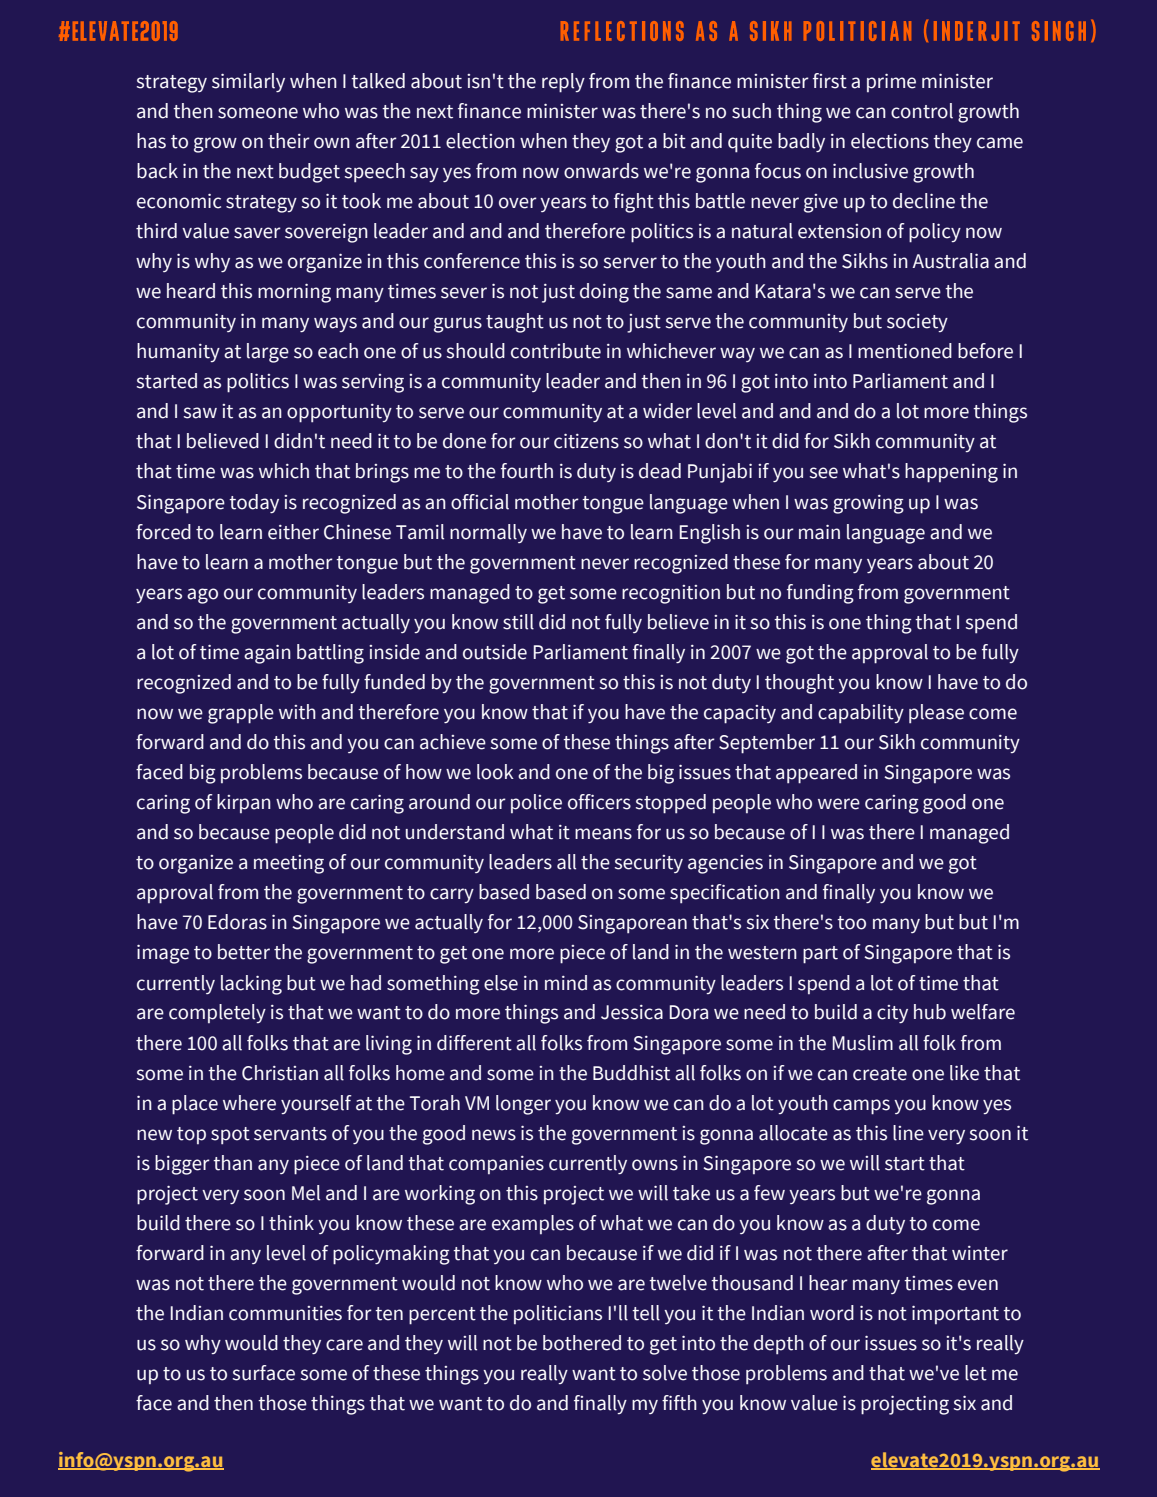 This page has width=1157, height=1497. Describe the element at coordinates (249, 1103) in the page. I see `where` at that location.
